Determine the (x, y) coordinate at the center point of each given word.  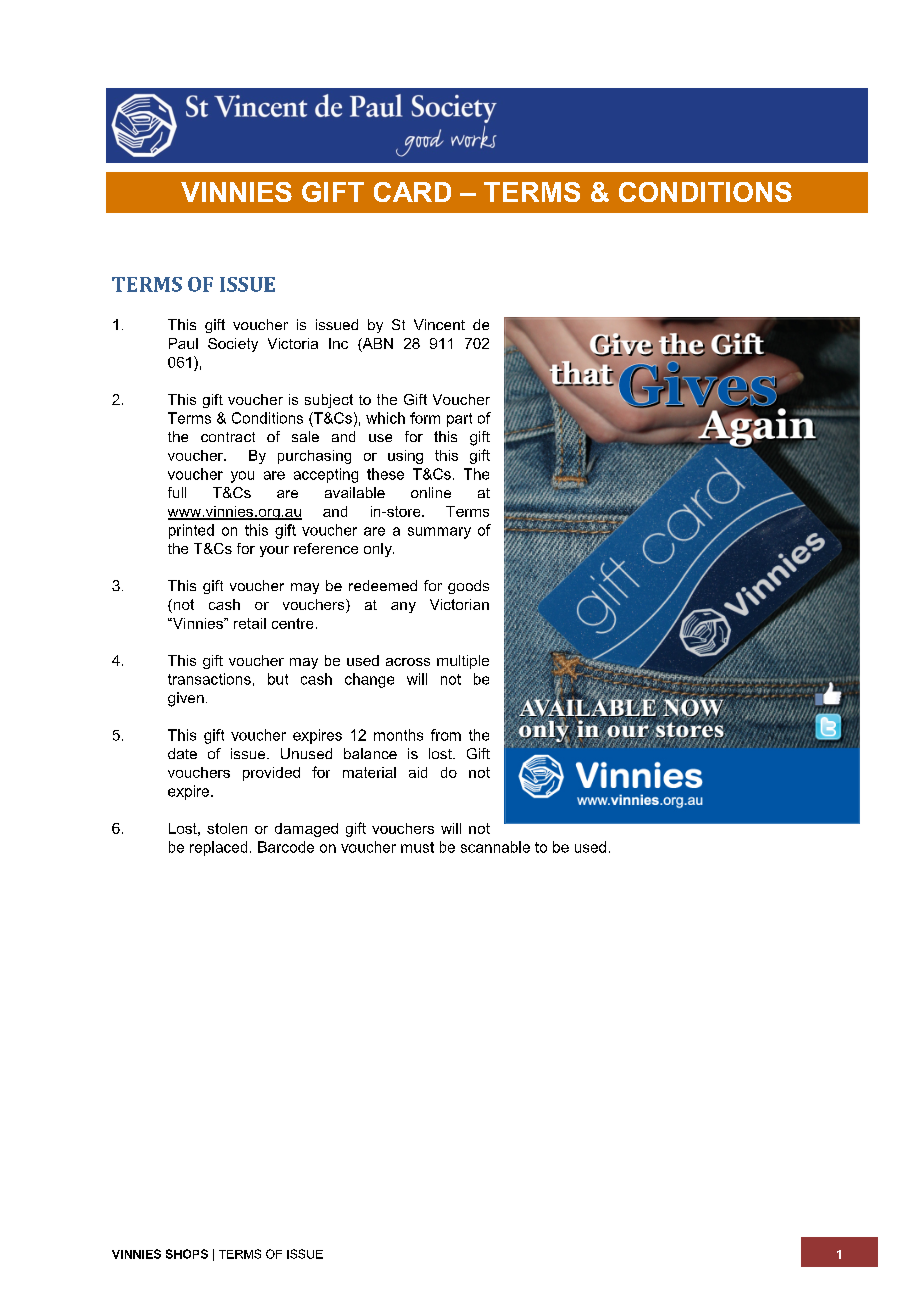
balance (370, 753)
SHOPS (187, 1254)
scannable (495, 847)
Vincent (439, 324)
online (431, 492)
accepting (326, 475)
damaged (306, 830)
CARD (412, 192)
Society (233, 345)
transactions (209, 679)
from (446, 735)
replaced (218, 848)
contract (228, 437)
